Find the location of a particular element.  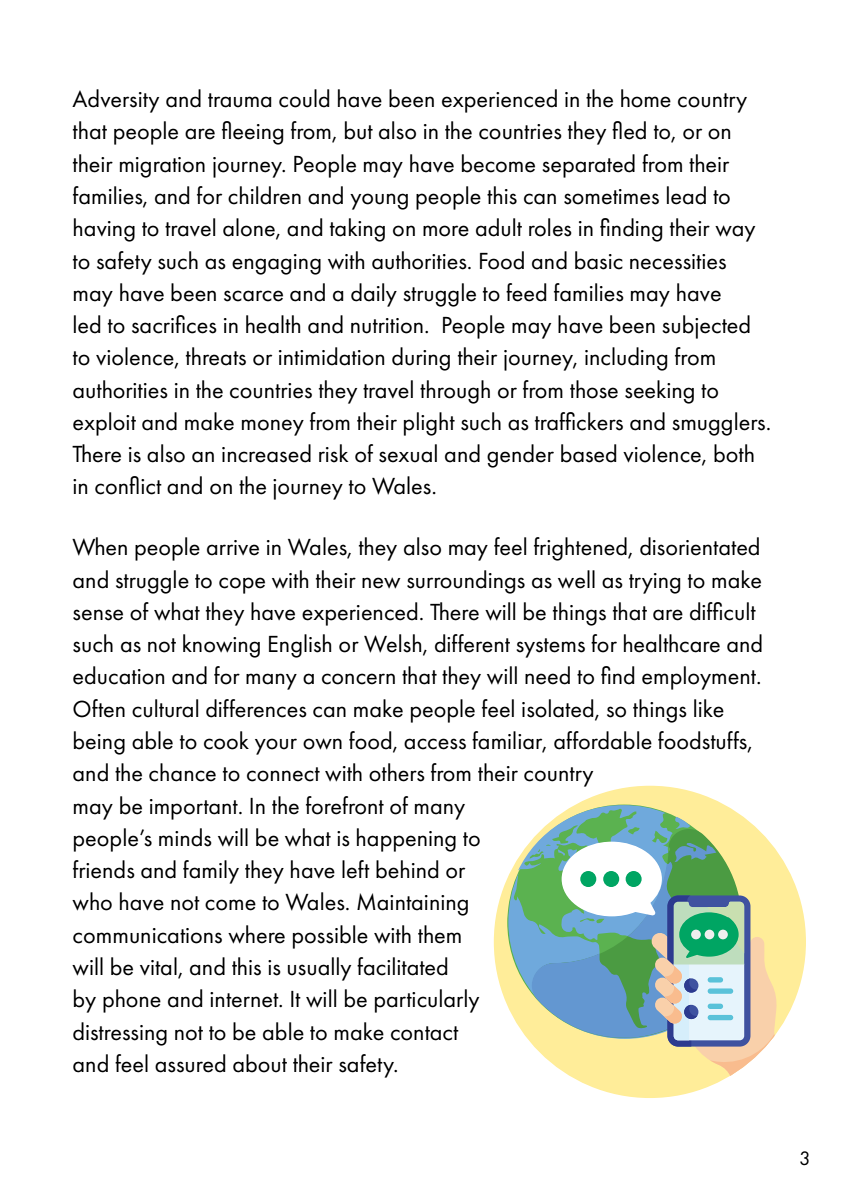

contact is located at coordinates (425, 1033).
